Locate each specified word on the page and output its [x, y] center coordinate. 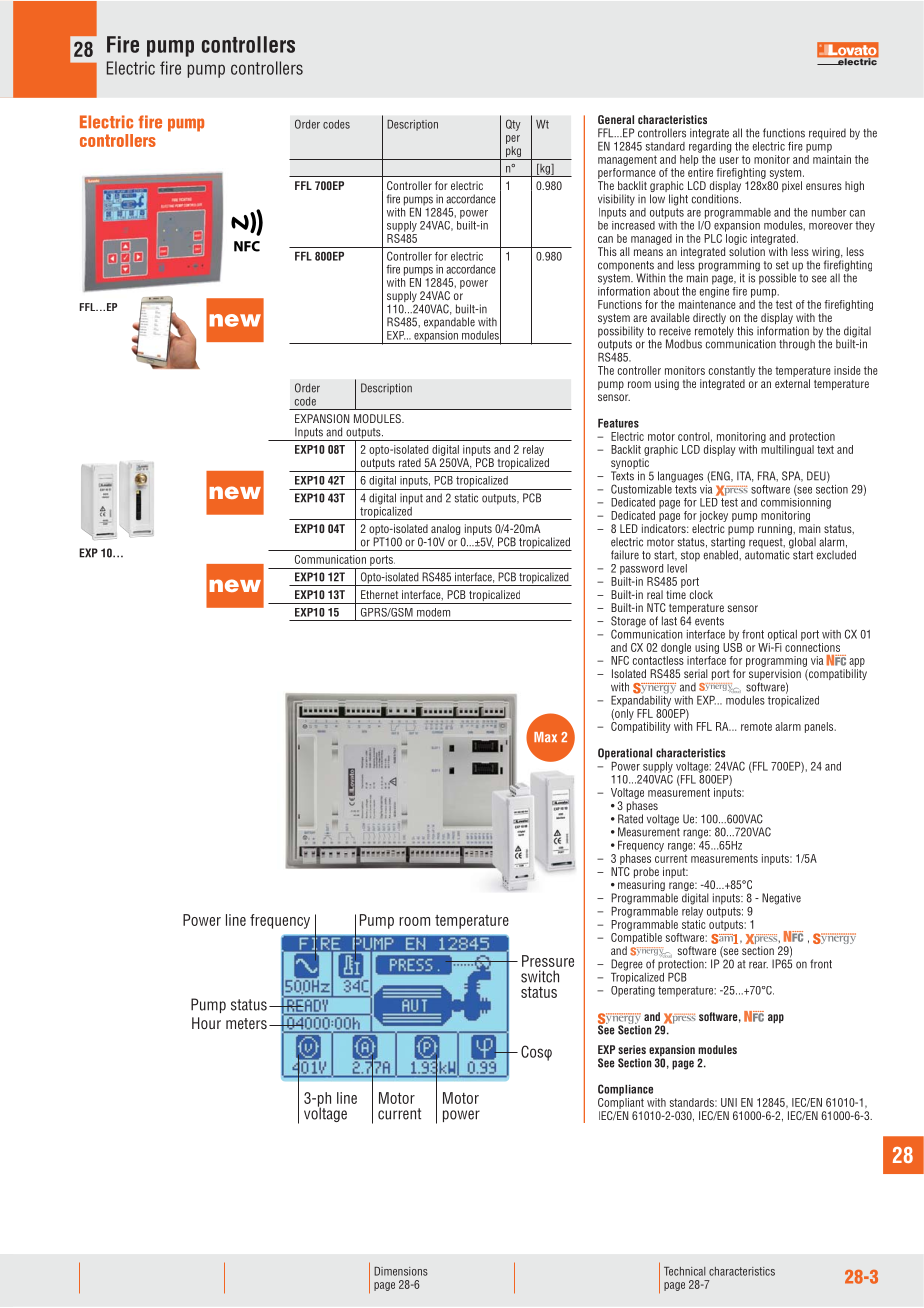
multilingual [787, 450]
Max [545, 737]
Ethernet [379, 594]
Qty [513, 125]
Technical [684, 1271]
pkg [514, 153]
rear [758, 965]
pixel [792, 186]
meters [246, 1023]
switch [540, 976]
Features [618, 423]
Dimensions [401, 1271]
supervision [775, 676]
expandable [449, 322]
